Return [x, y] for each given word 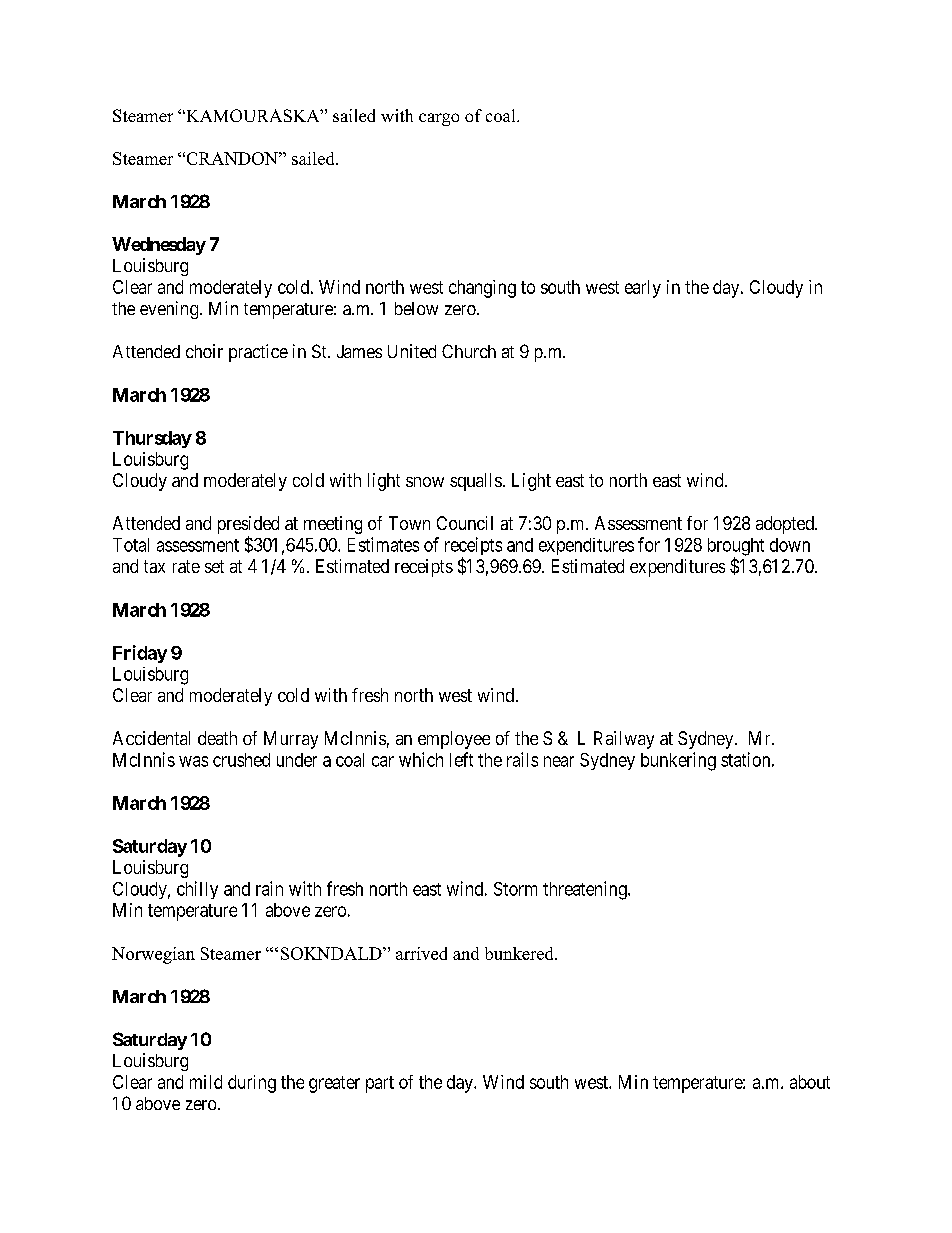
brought [736, 548]
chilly [197, 890]
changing [482, 289]
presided [248, 526]
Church [469, 351]
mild [206, 1082]
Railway [624, 740]
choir [204, 351]
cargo [439, 119]
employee [454, 740]
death [217, 738]
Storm [515, 889]
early [643, 289]
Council [465, 523]
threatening [586, 890]
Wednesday [159, 246]
